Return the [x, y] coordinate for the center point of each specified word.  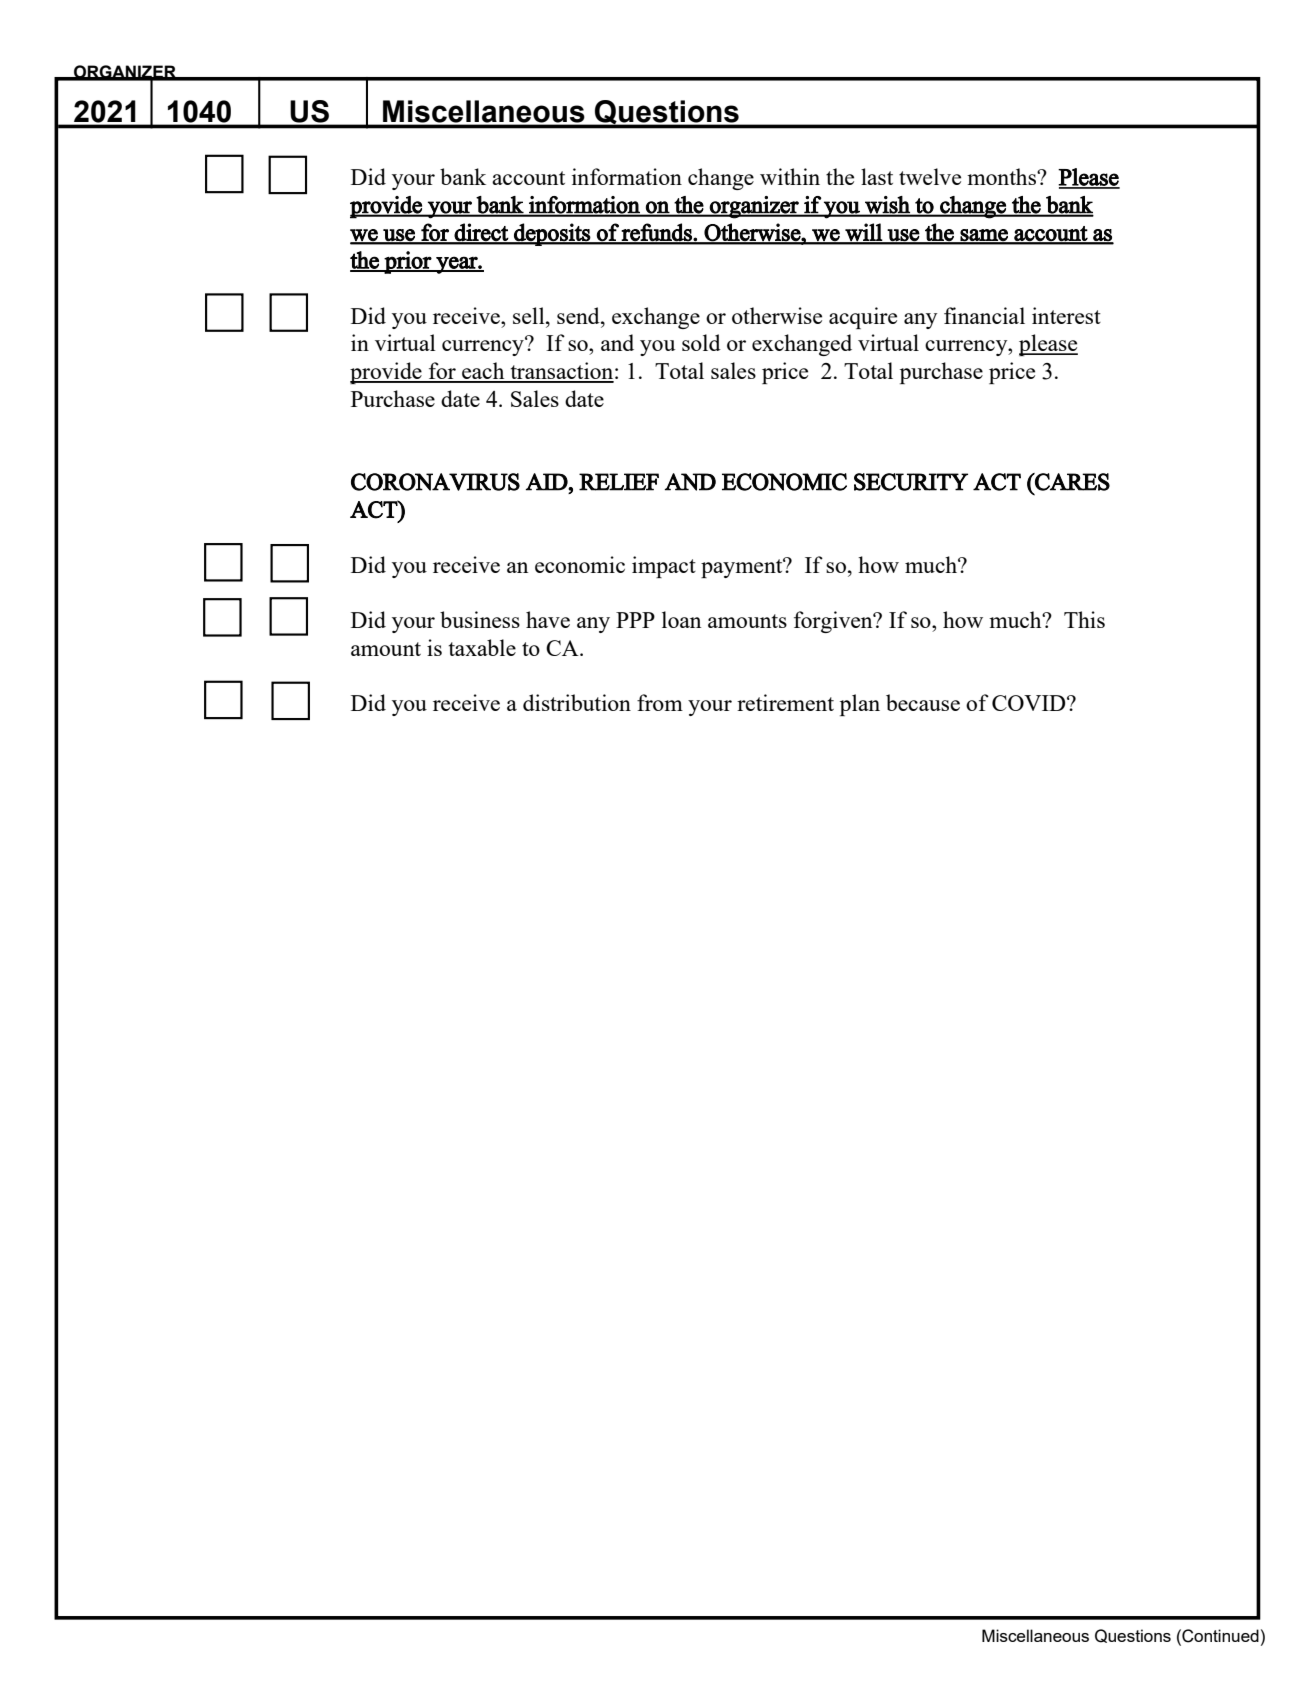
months [1002, 176]
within [790, 176]
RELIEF [619, 482]
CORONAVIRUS [435, 482]
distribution [577, 702]
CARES [1071, 482]
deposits [552, 234]
